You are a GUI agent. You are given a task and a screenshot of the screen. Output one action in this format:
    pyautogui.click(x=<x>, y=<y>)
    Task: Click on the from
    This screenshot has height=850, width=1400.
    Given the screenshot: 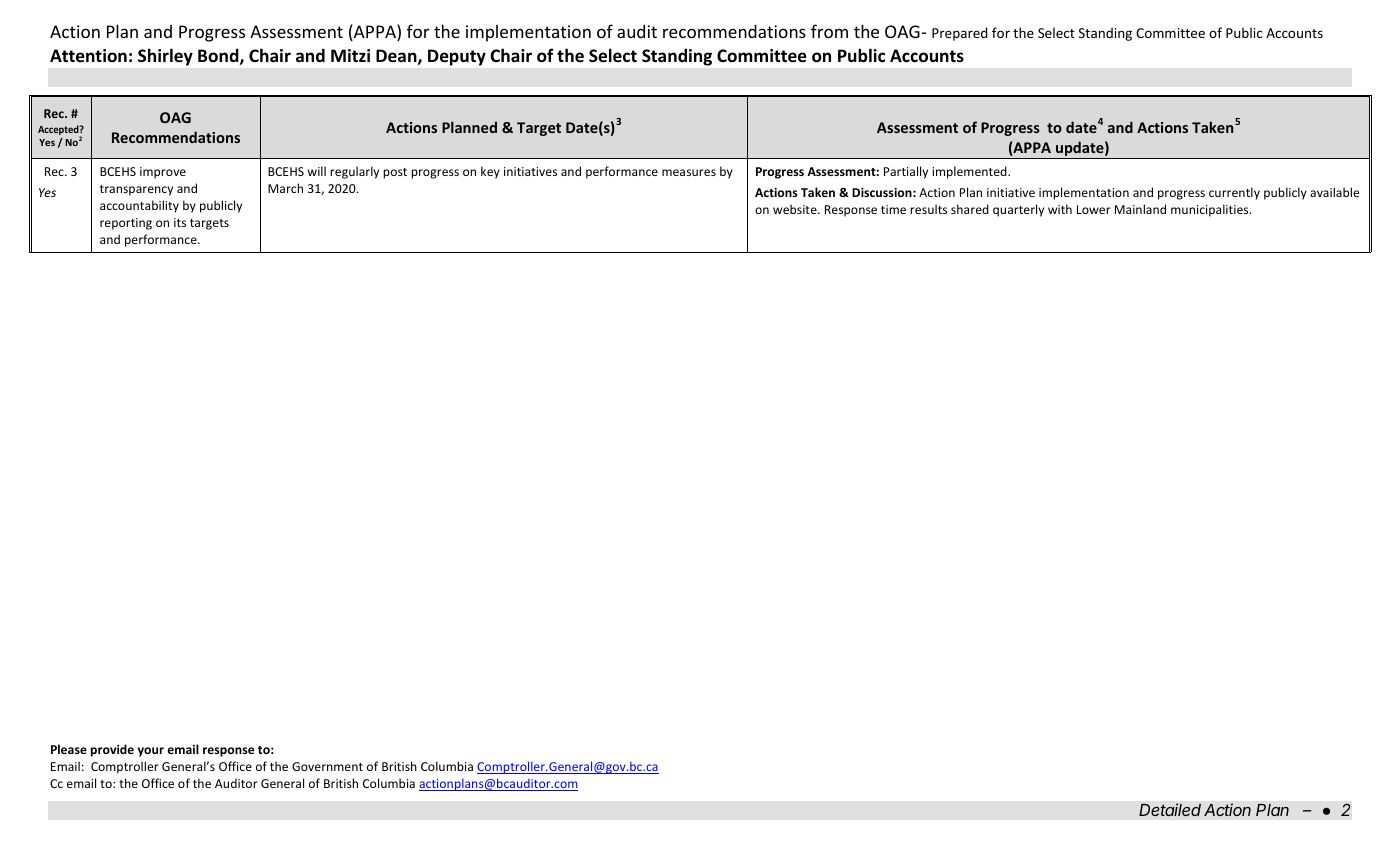 What is the action you would take?
    pyautogui.click(x=829, y=31)
